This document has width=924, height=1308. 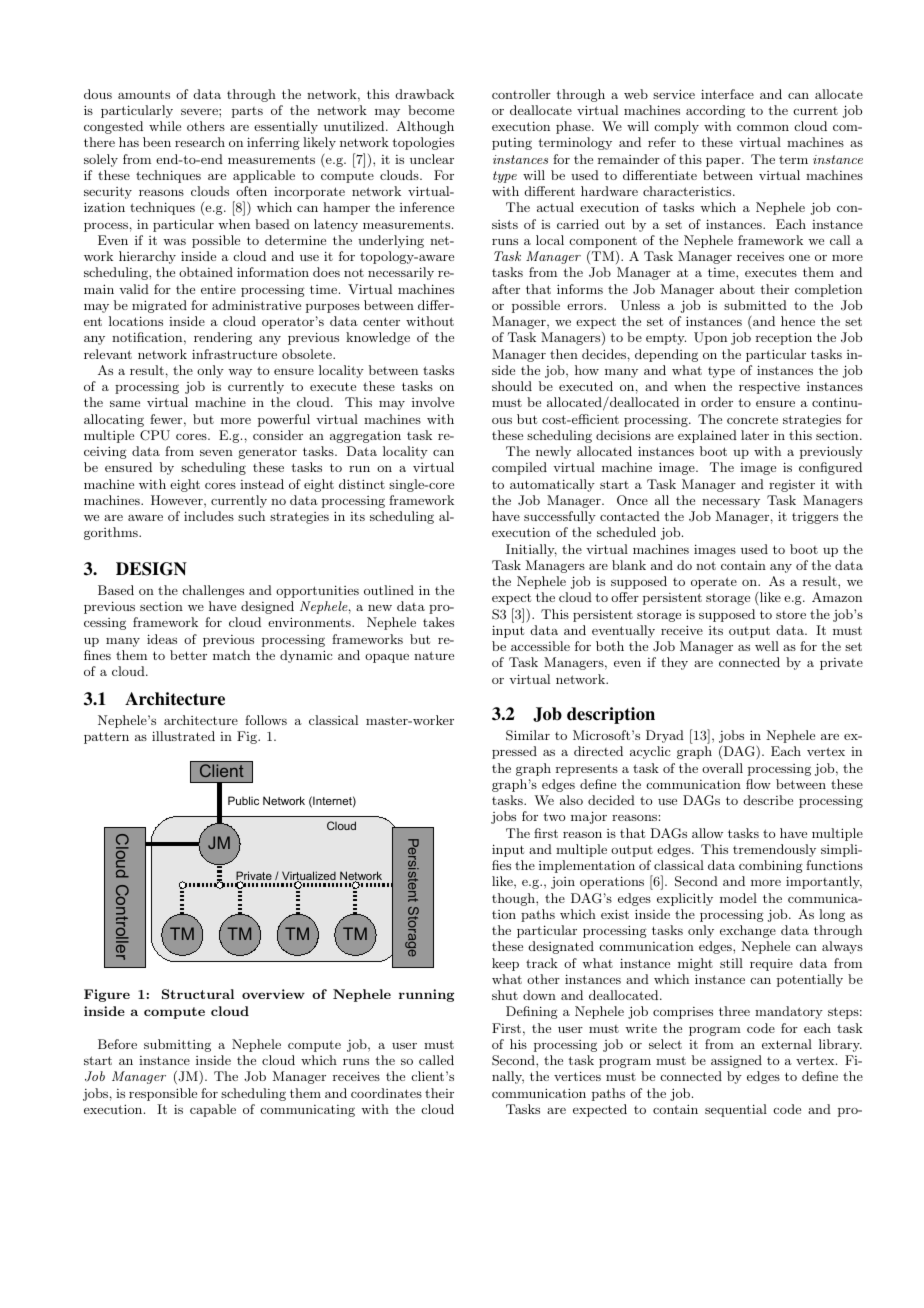 I want to click on well, so click(x=767, y=646).
